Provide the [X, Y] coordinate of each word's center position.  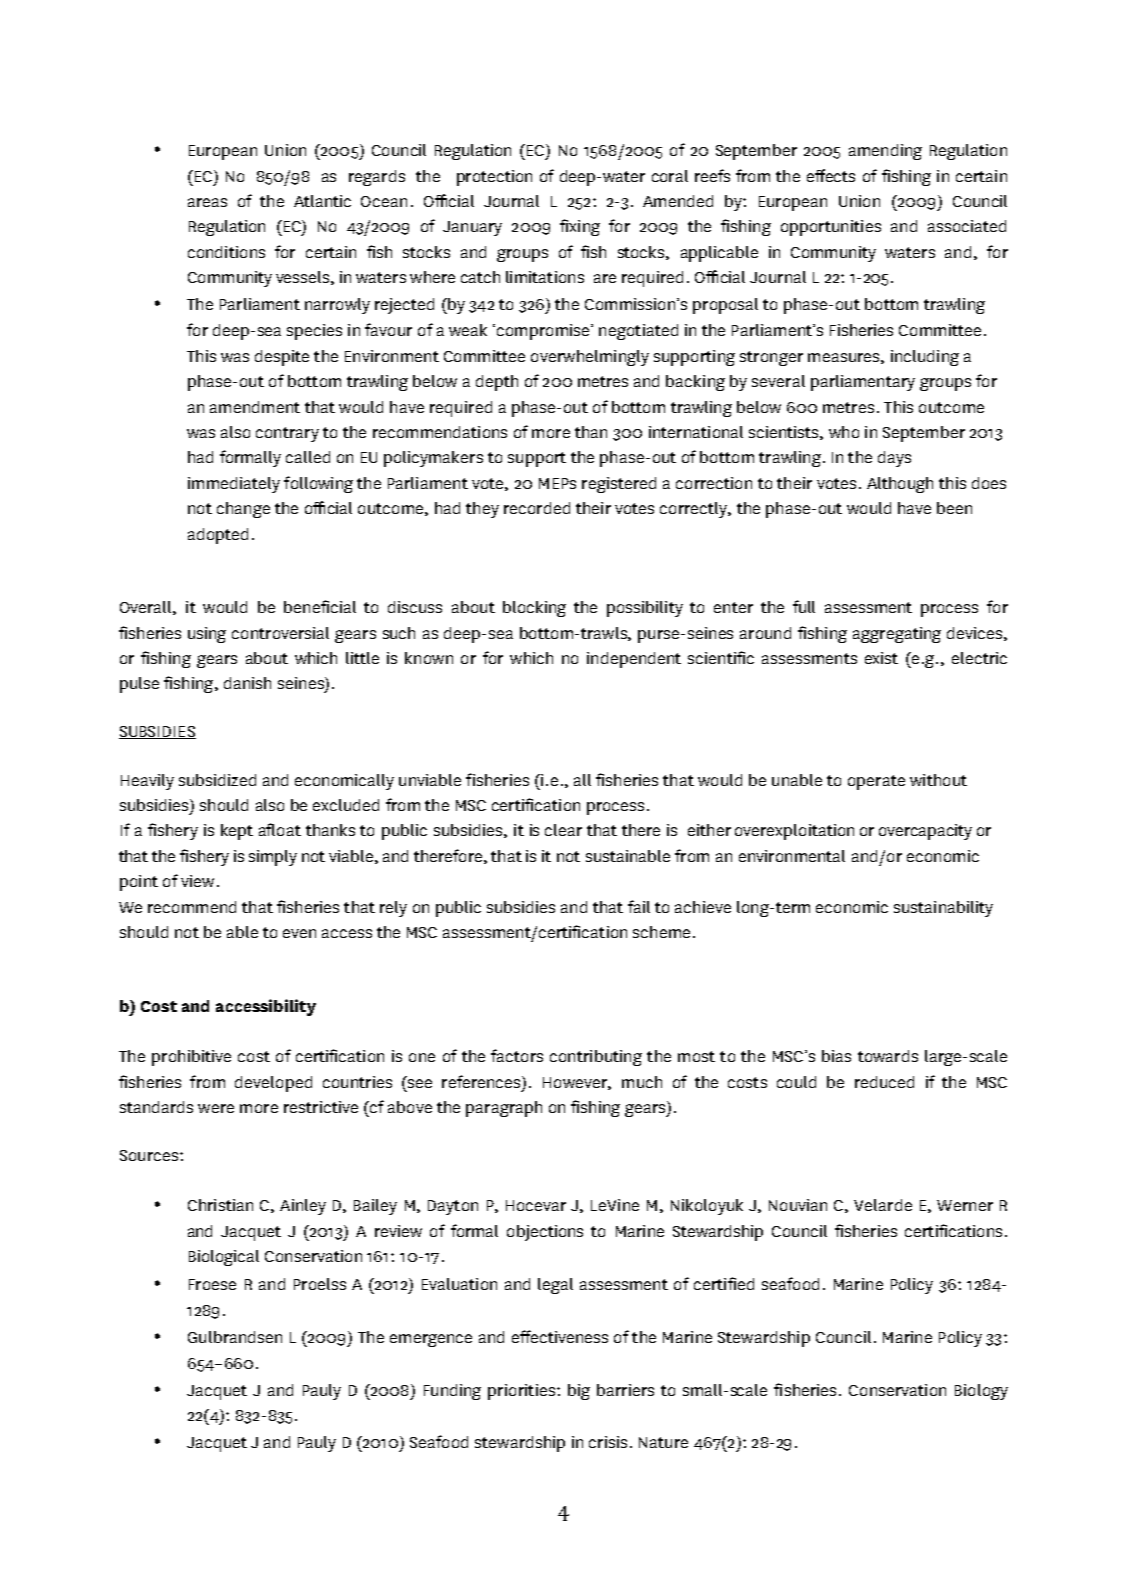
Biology [981, 1392]
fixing [580, 227]
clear [563, 830]
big [579, 1392]
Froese [212, 1284]
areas [207, 202]
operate [876, 782]
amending [885, 152]
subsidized [217, 780]
